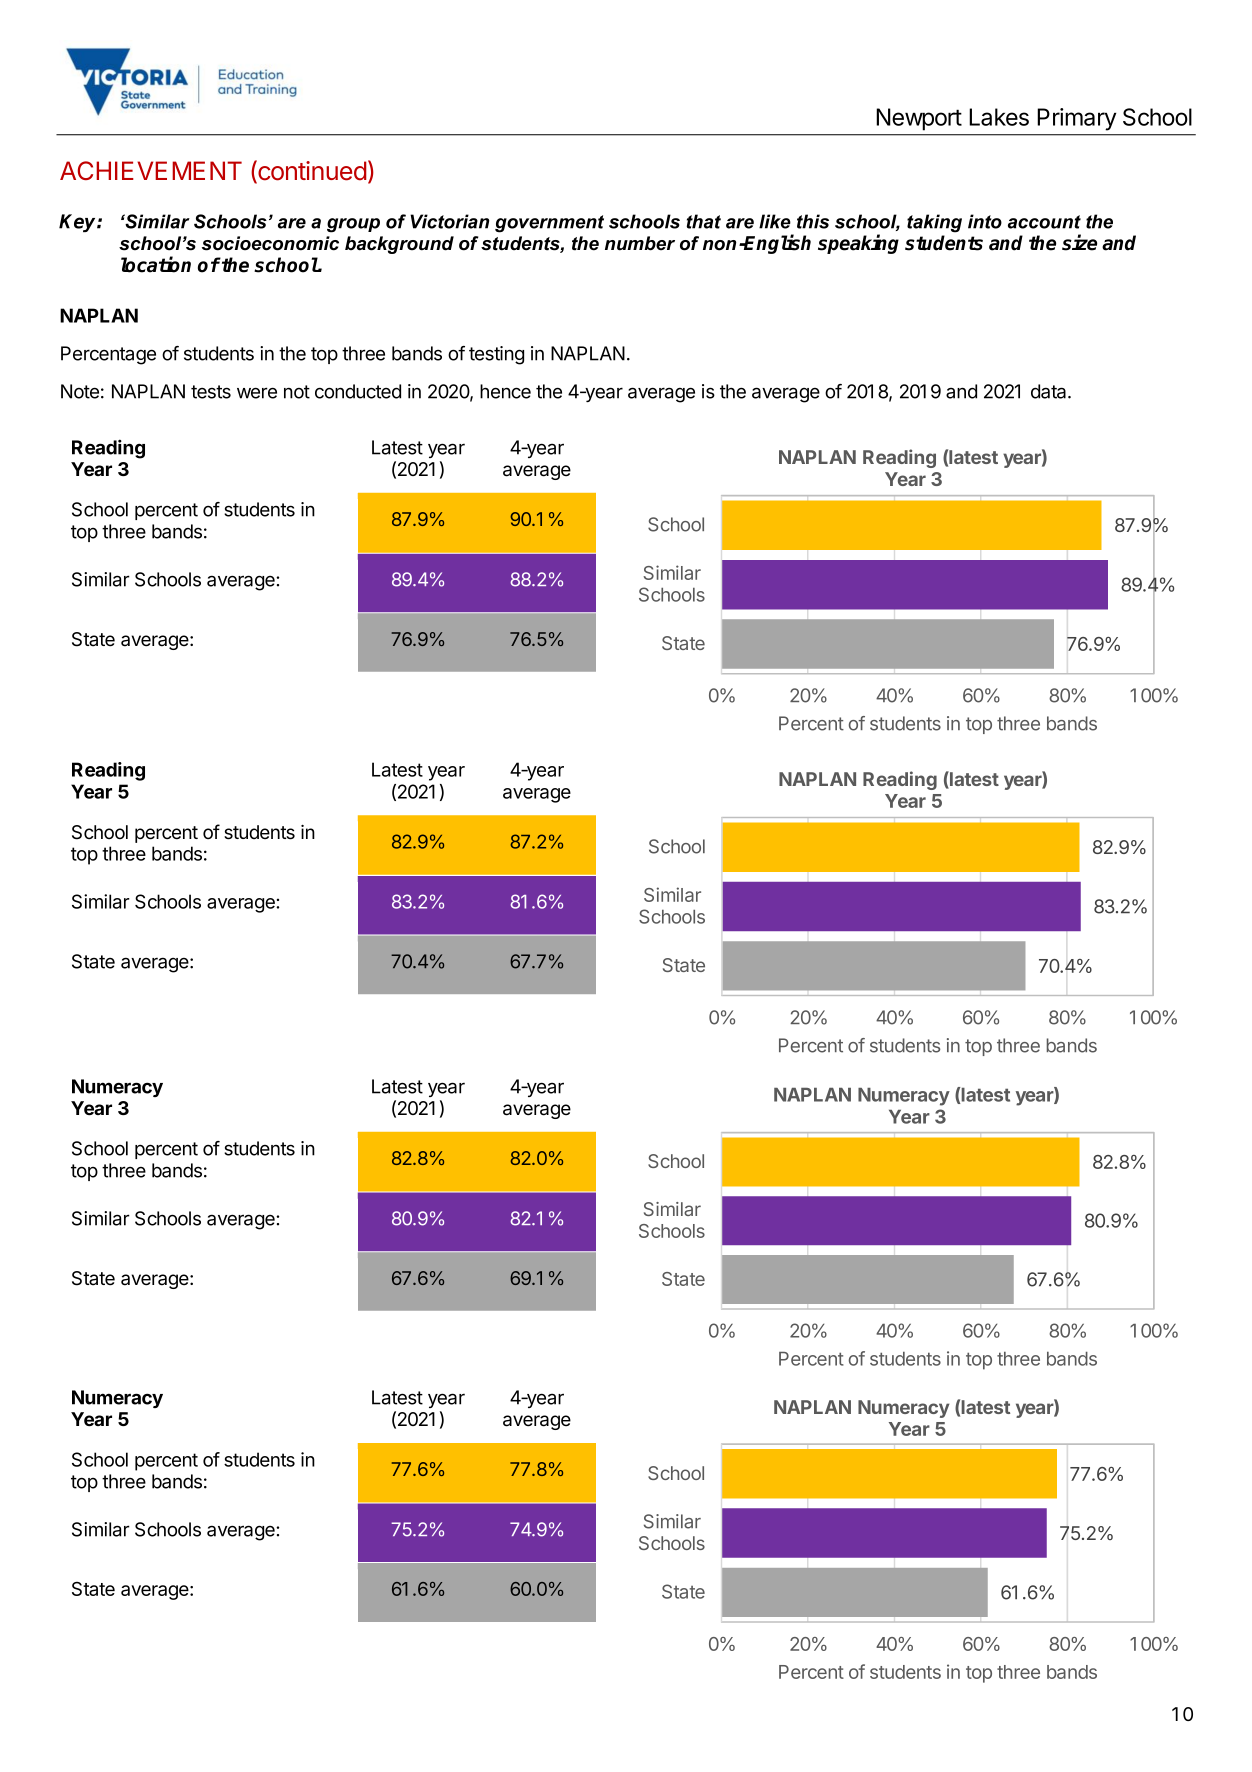 This image has height=1772, width=1252. What do you see at coordinates (549, 224) in the image?
I see `government` at bounding box center [549, 224].
